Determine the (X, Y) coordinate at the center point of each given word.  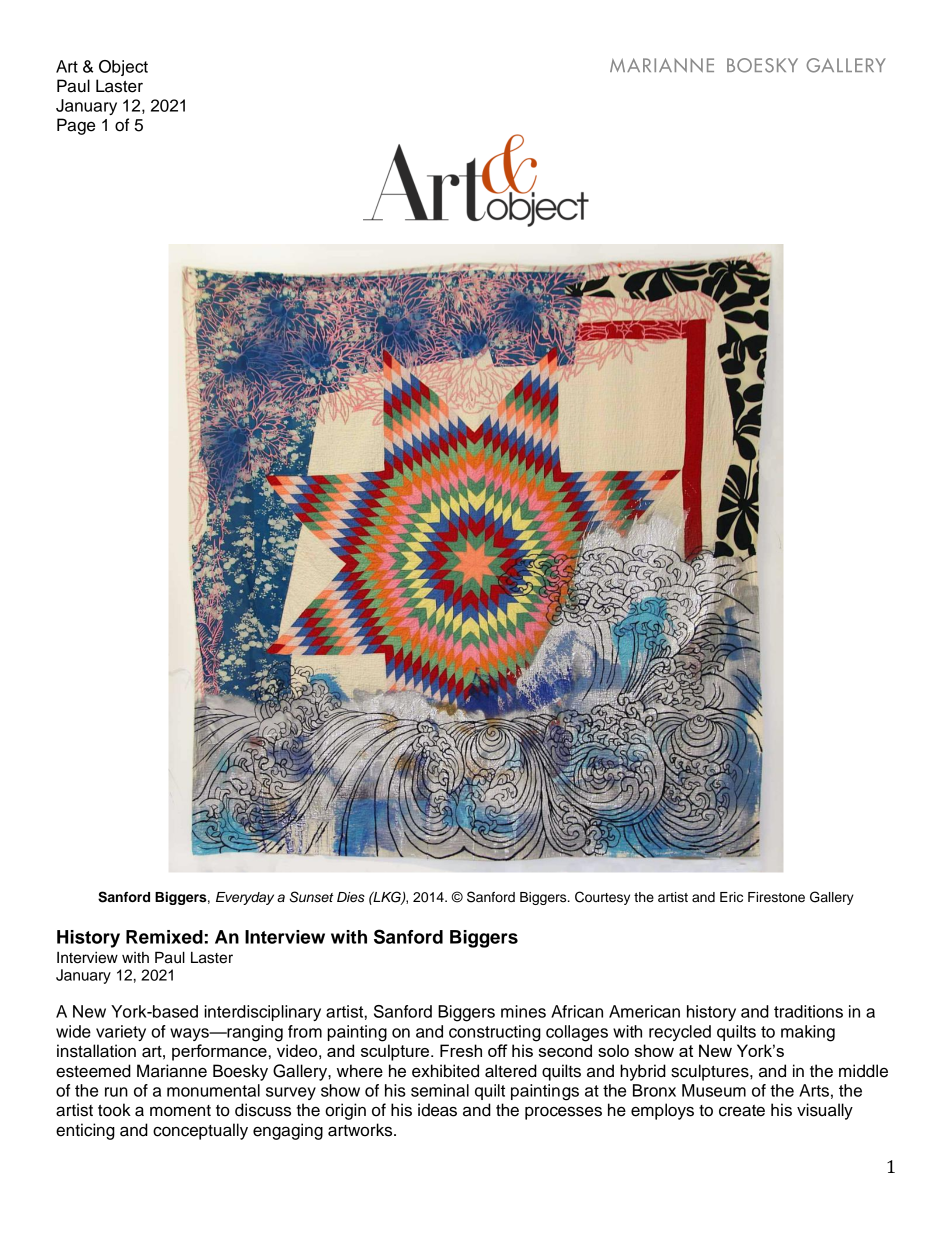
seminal (440, 1090)
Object (123, 68)
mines (523, 1011)
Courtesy (602, 898)
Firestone (776, 897)
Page (76, 126)
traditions (808, 1011)
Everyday (245, 898)
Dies (351, 897)
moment (180, 1111)
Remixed (164, 937)
